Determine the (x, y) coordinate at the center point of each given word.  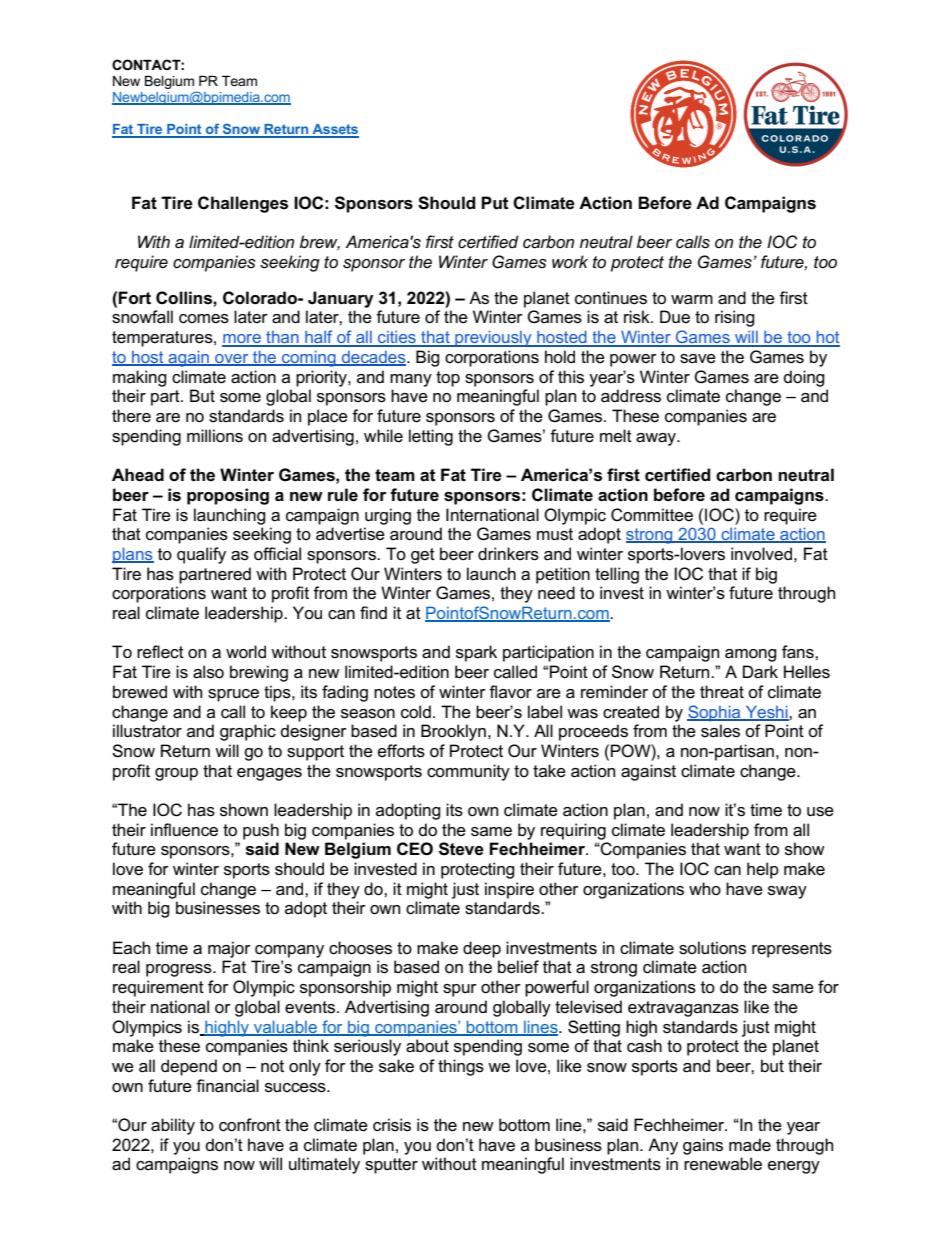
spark (476, 653)
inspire (509, 890)
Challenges (243, 204)
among (751, 655)
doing (804, 378)
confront (250, 1125)
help (763, 870)
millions (215, 436)
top (448, 379)
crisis (392, 1125)
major (229, 949)
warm (692, 300)
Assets (334, 130)
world (246, 652)
